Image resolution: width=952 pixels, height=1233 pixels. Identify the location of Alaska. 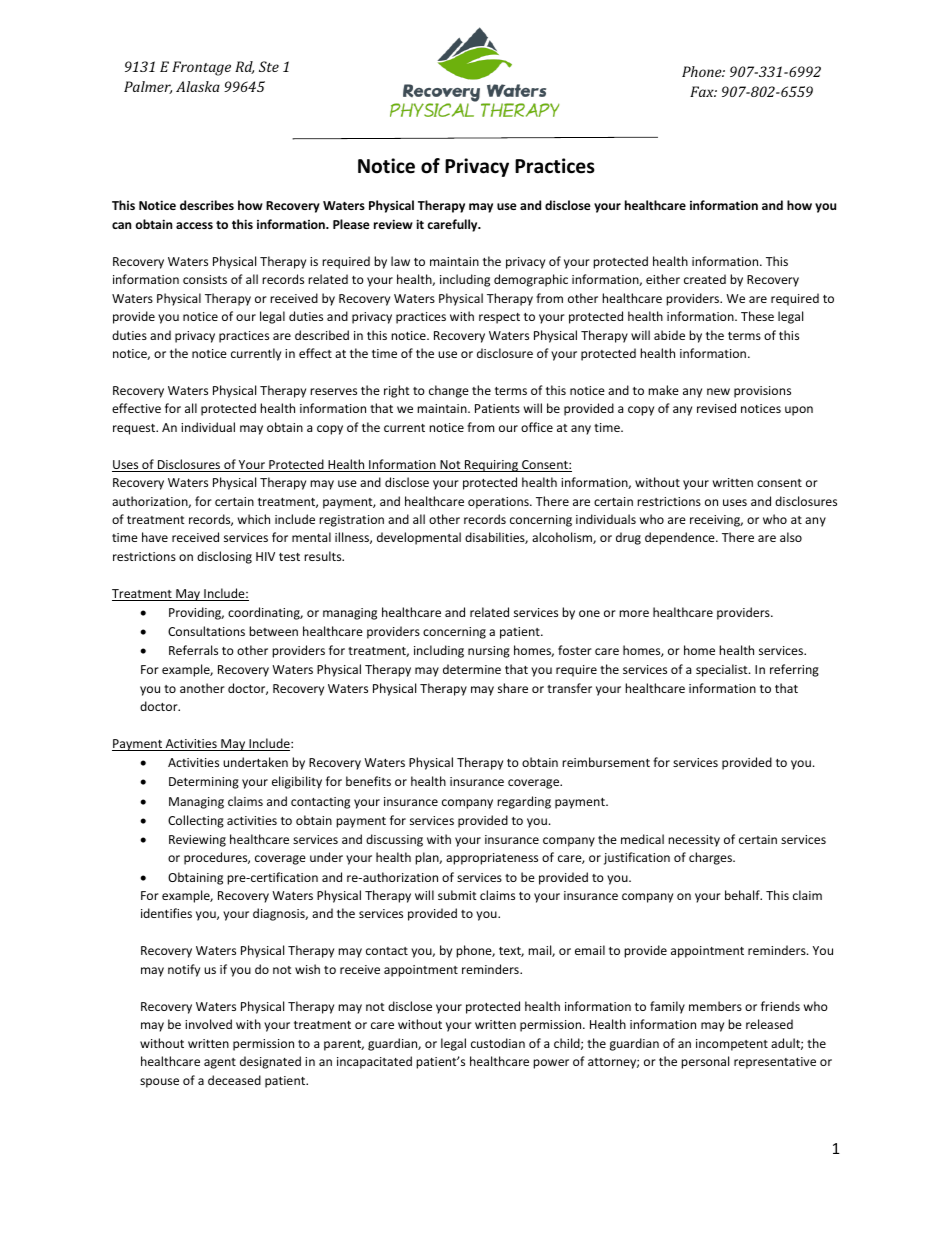
(198, 86).
